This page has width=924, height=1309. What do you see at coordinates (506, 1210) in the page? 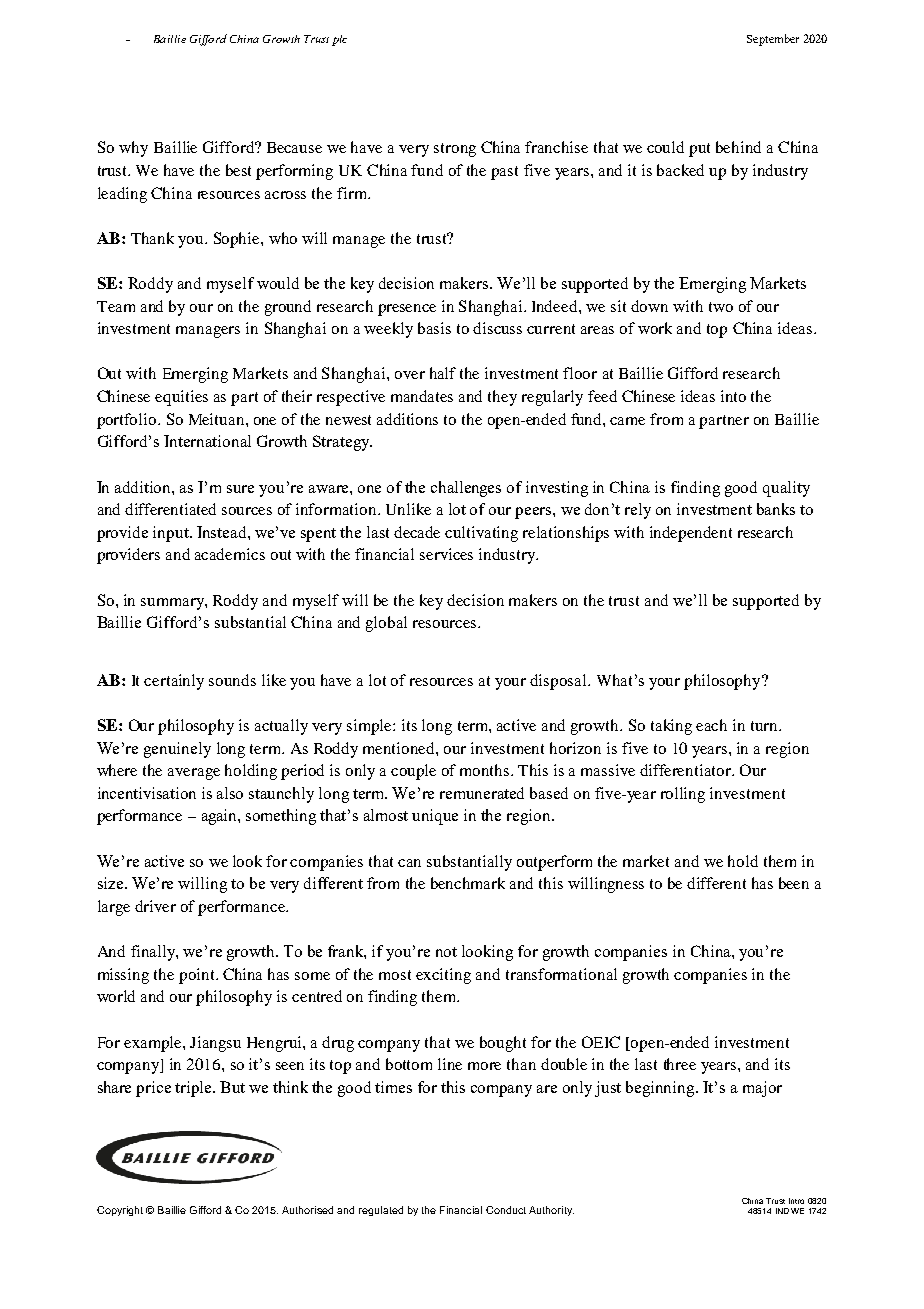
I see `Conduct` at bounding box center [506, 1210].
